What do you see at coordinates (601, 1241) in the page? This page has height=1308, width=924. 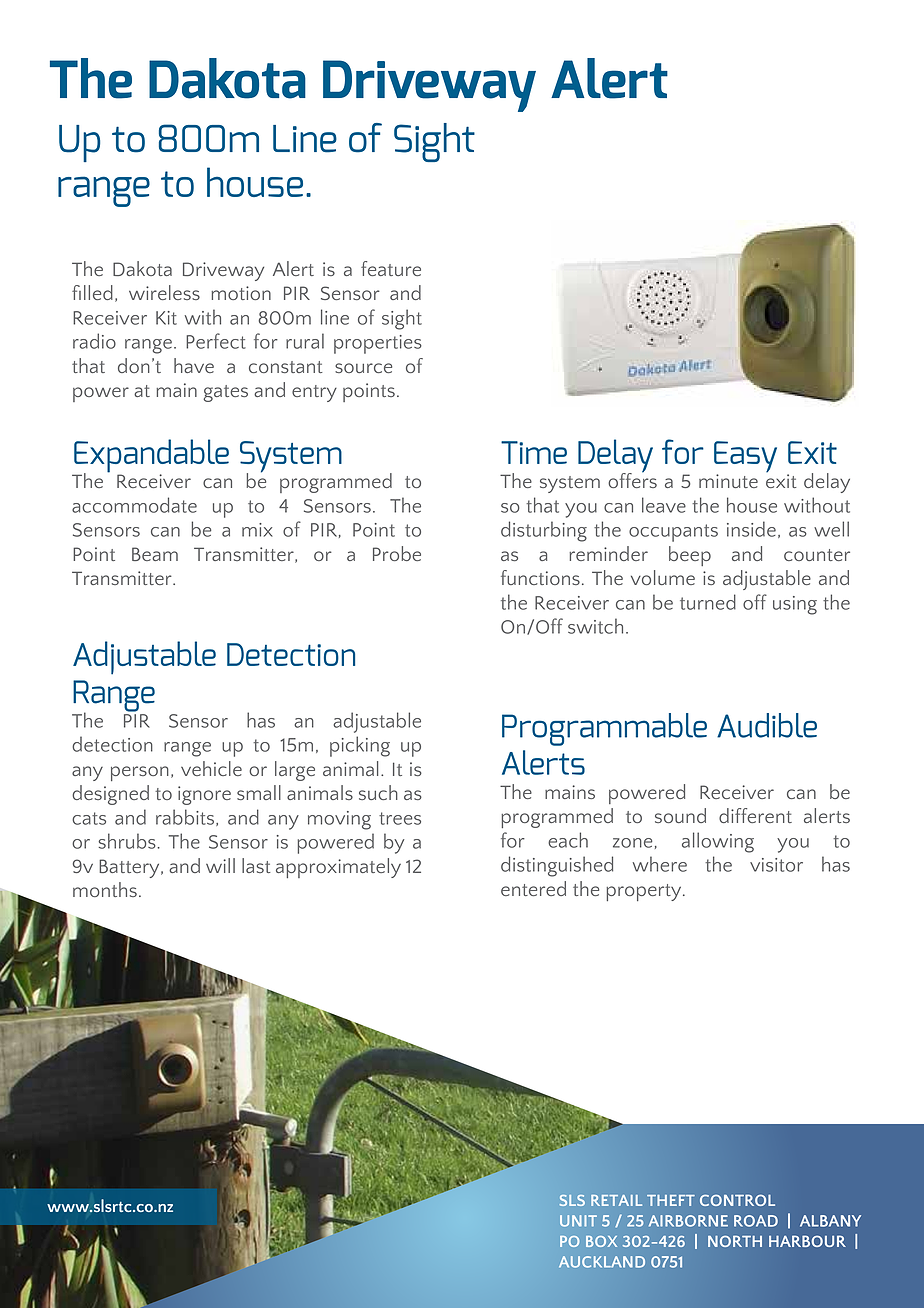 I see `BOX` at bounding box center [601, 1241].
